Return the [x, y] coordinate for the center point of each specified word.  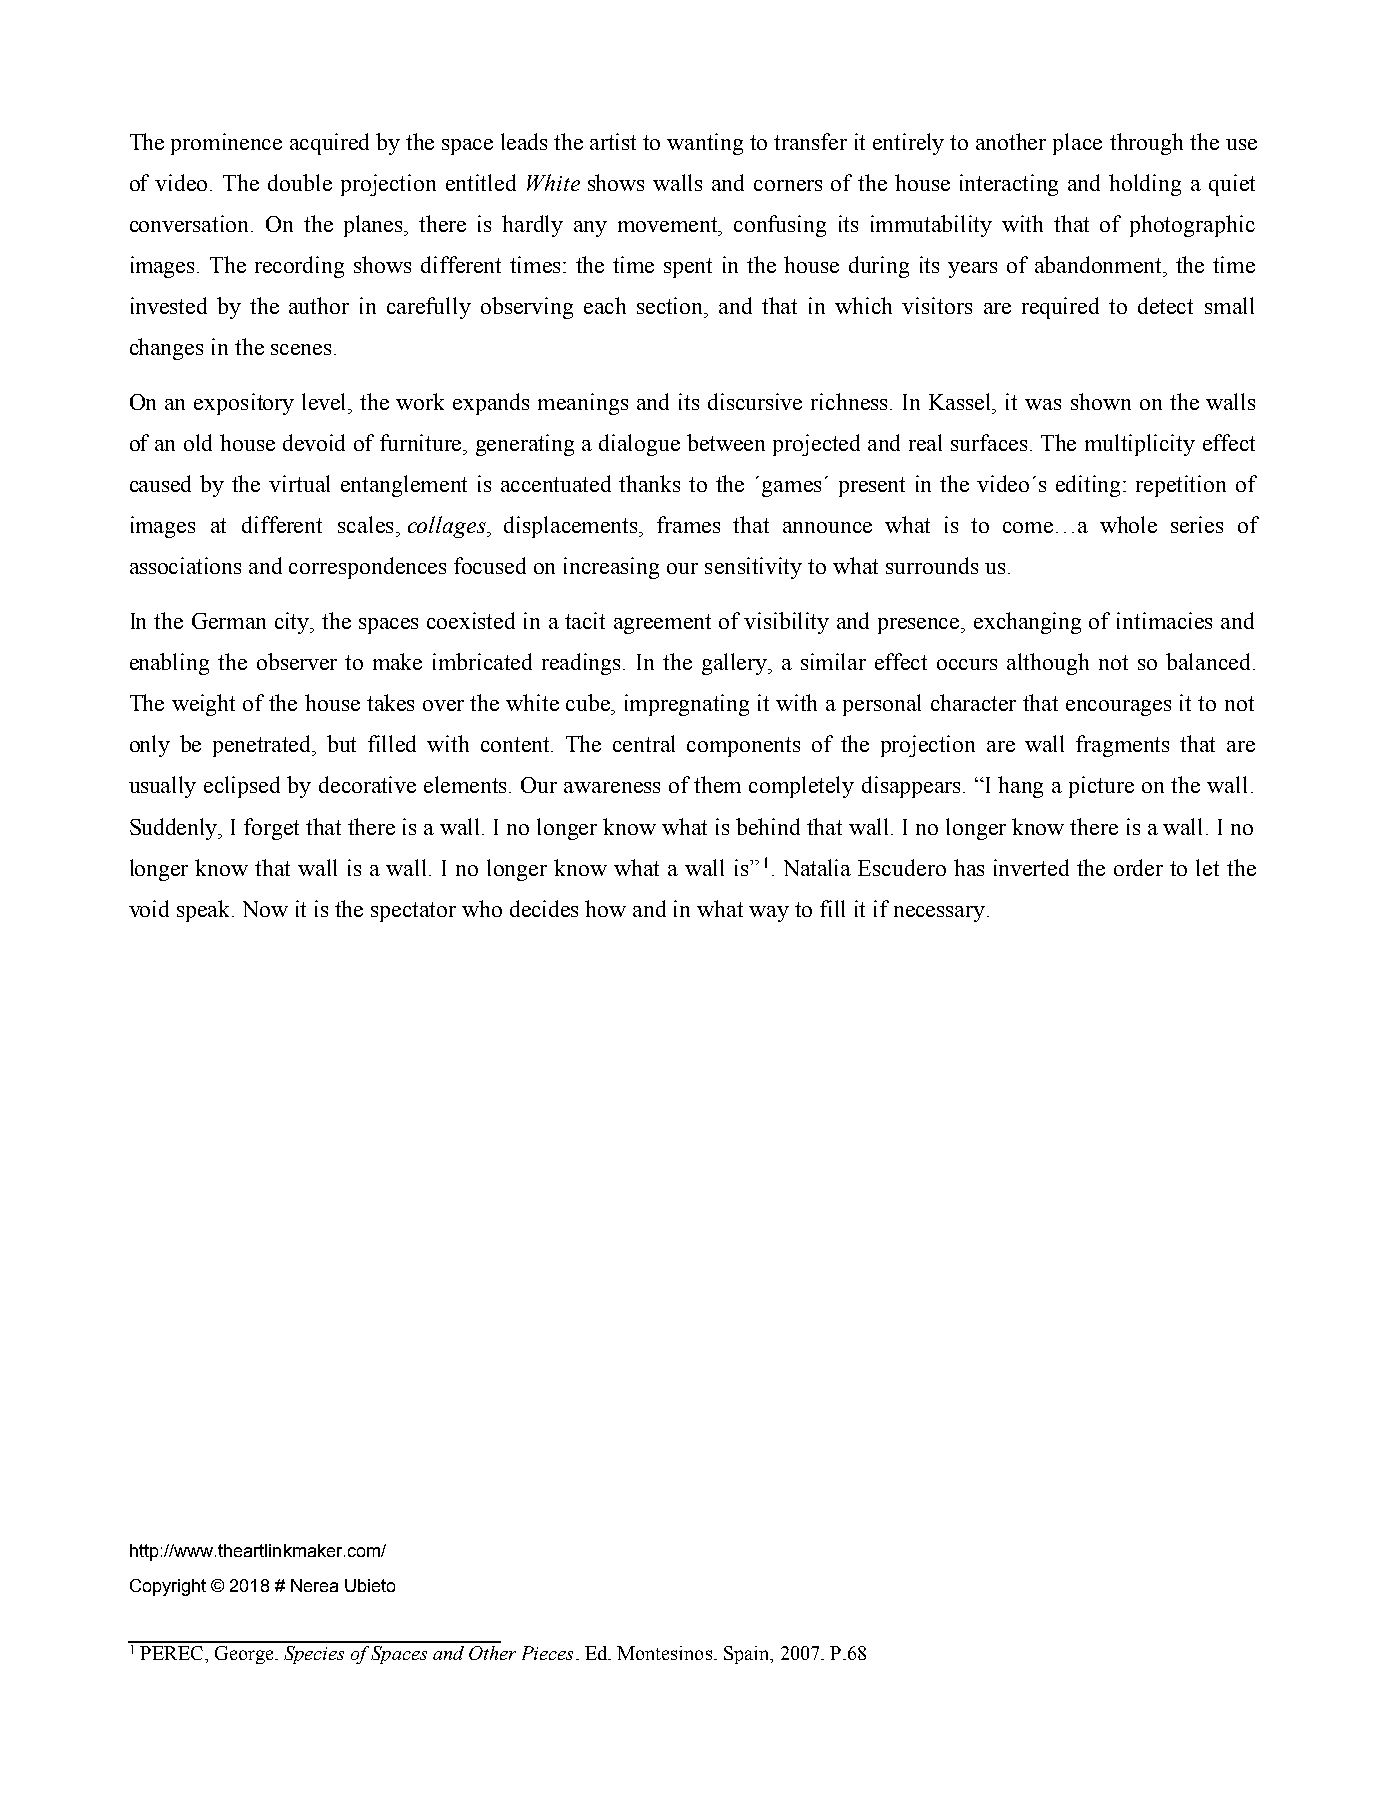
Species [314, 1655]
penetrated [264, 746]
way [769, 914]
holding [1145, 185]
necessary [941, 914]
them [717, 784]
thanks [649, 483]
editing [1090, 486]
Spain [748, 1655]
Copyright [168, 1587]
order [1138, 867]
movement [669, 226]
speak [205, 911]
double [300, 182]
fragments [1122, 746]
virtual [299, 483]
